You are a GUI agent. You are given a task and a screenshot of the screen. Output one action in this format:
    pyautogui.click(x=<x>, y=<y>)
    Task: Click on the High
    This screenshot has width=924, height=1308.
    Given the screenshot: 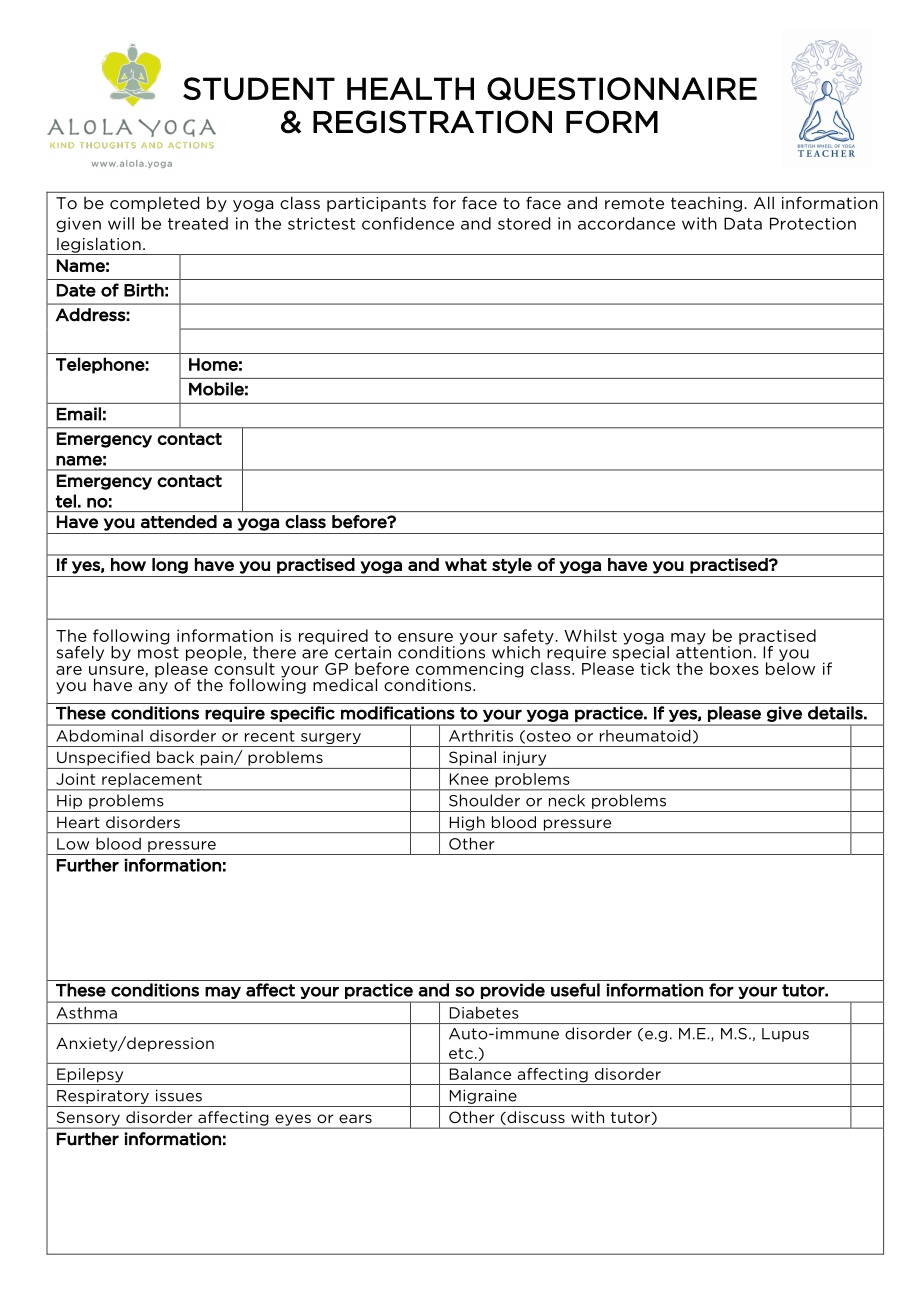 What is the action you would take?
    pyautogui.click(x=467, y=824)
